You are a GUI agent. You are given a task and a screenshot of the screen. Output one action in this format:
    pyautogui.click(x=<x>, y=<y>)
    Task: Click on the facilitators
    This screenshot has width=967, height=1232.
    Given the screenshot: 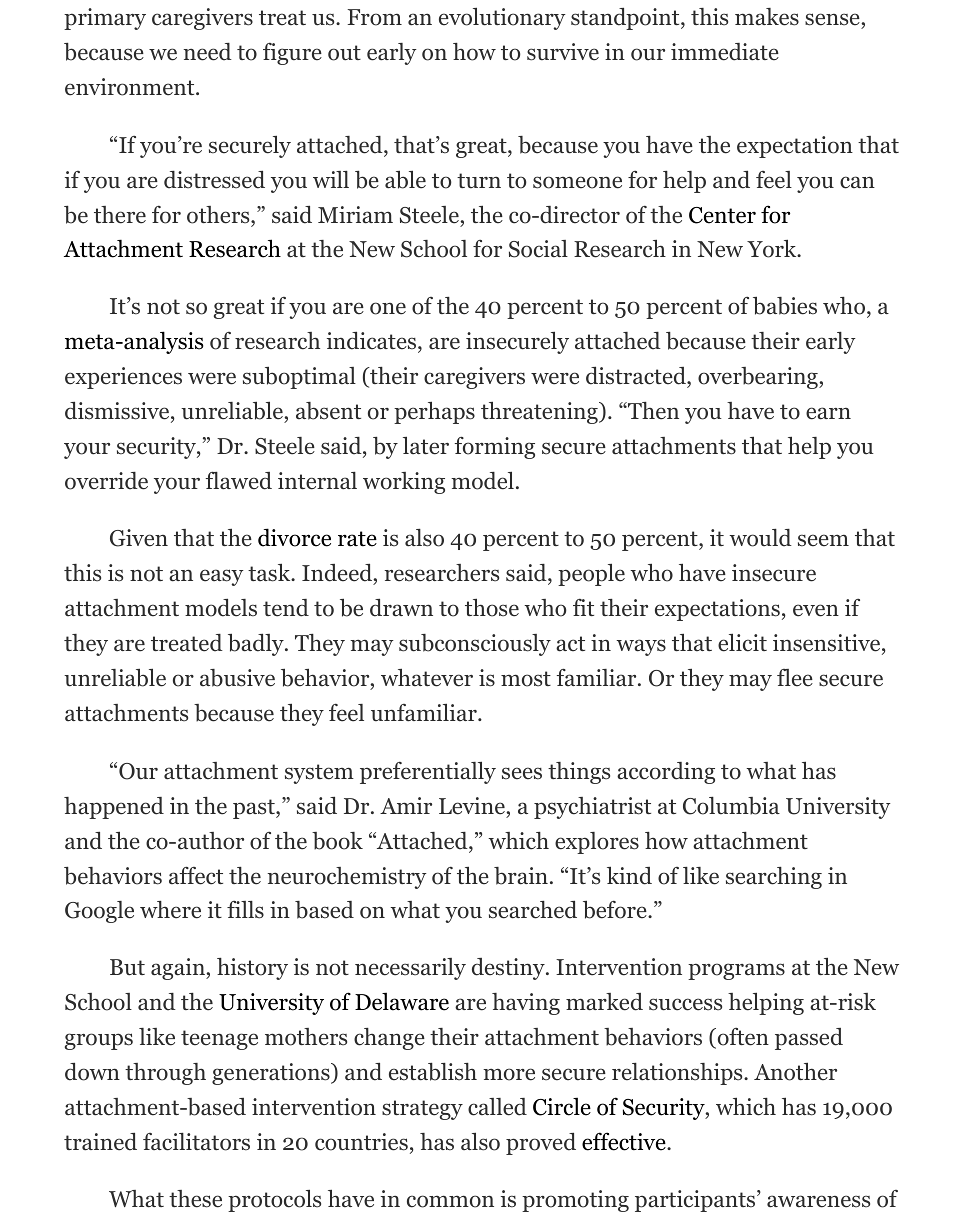 What is the action you would take?
    pyautogui.click(x=196, y=1142)
